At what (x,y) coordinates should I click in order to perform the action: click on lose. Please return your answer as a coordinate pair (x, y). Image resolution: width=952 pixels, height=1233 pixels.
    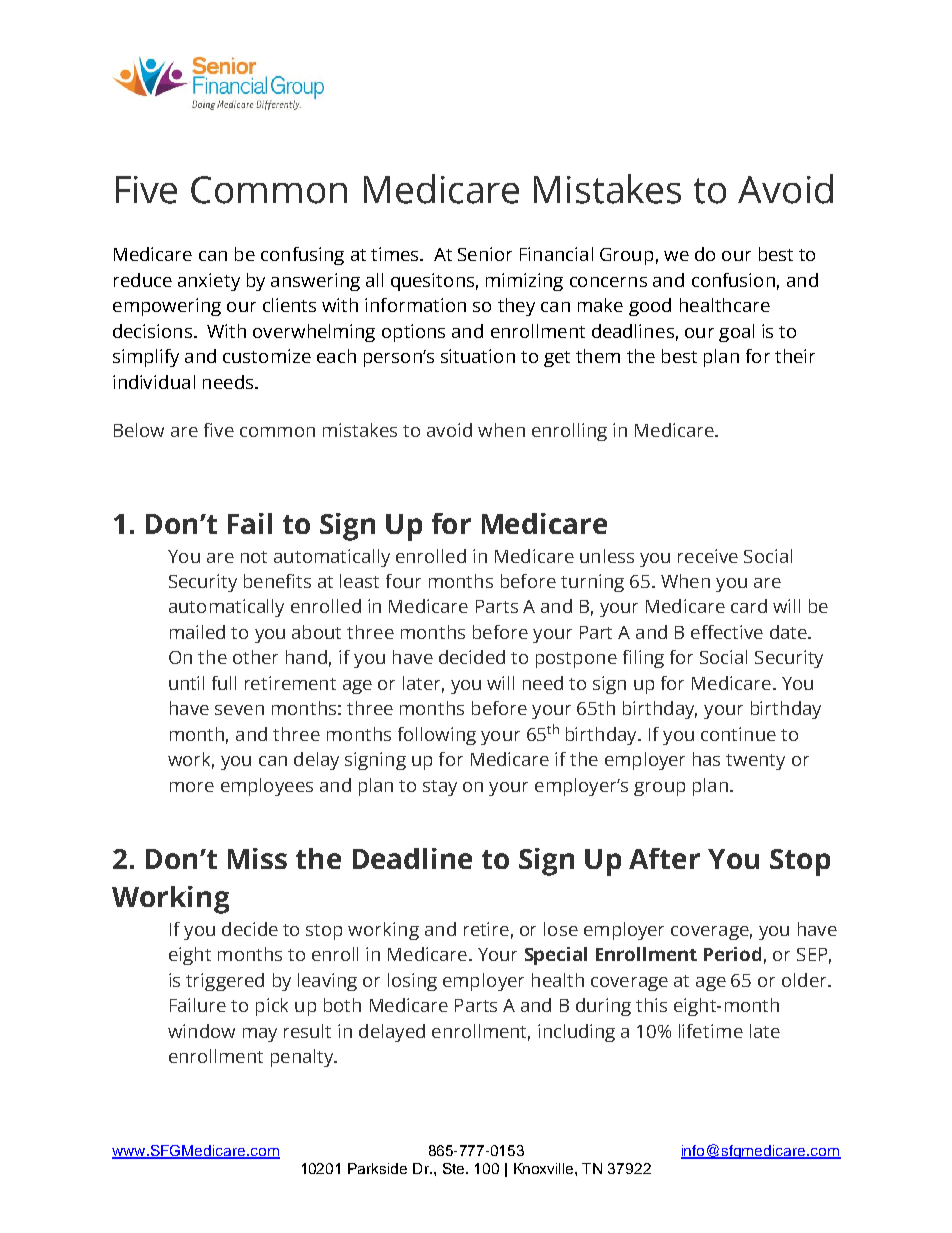
    Looking at the image, I should click on (561, 929).
